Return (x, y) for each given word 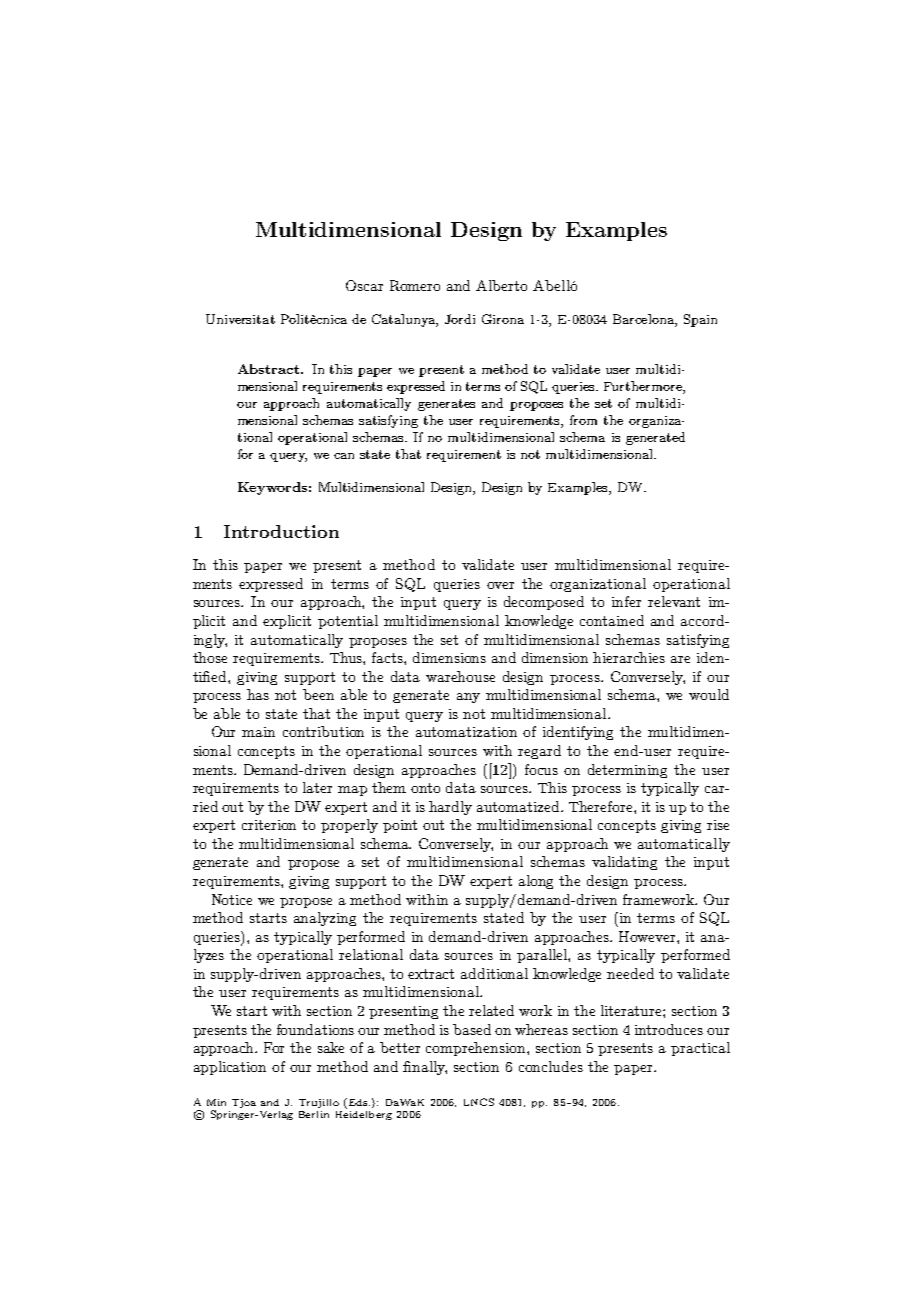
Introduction (281, 531)
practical (700, 1049)
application (230, 1068)
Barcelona (644, 319)
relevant (674, 601)
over (500, 585)
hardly (450, 808)
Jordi (460, 319)
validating (624, 863)
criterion (269, 825)
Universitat (240, 319)
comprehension (477, 1049)
